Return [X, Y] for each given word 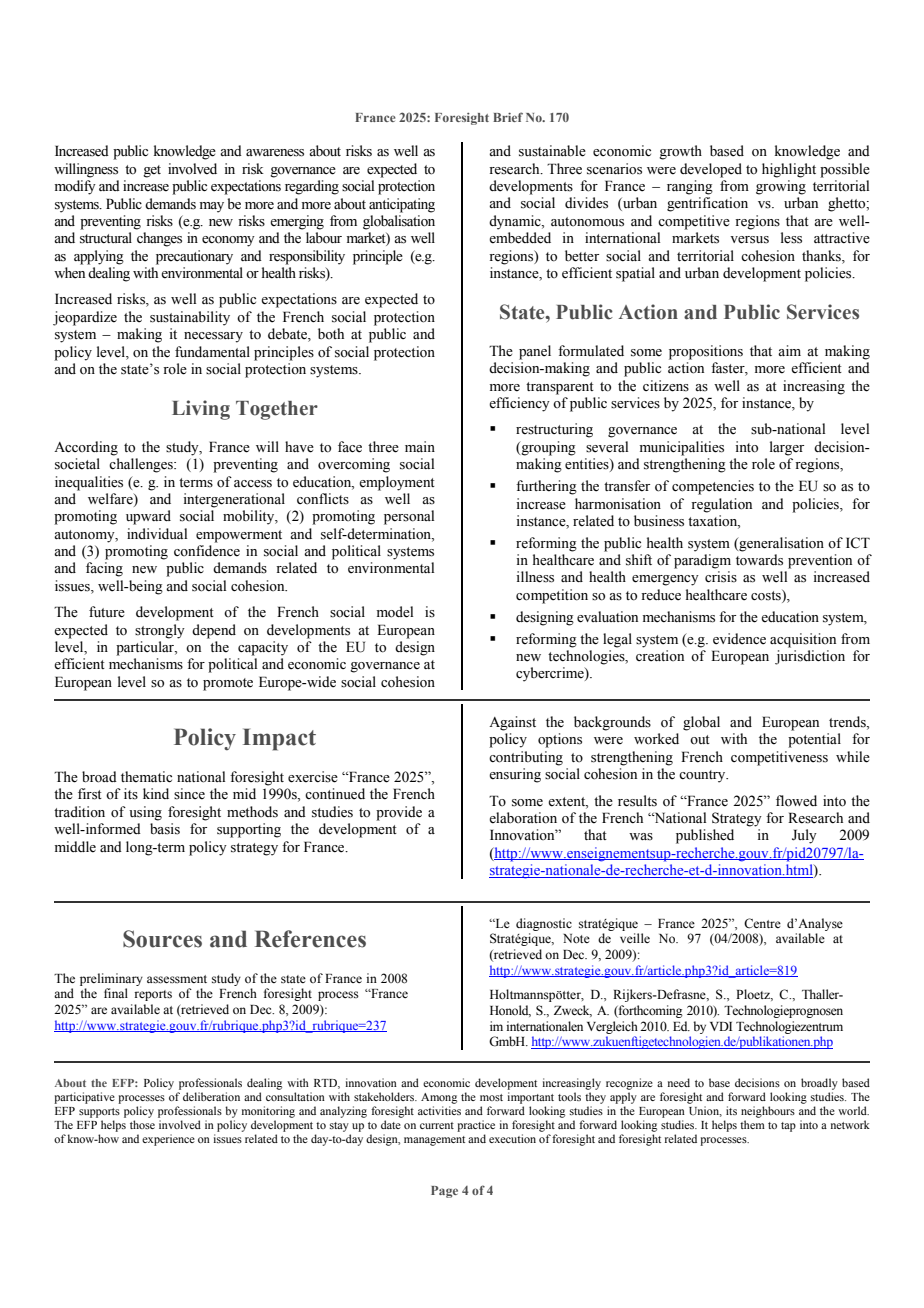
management [434, 1141]
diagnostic [544, 924]
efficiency [519, 404]
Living [201, 410]
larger [787, 448]
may [212, 207]
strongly [160, 631]
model [395, 612]
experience [168, 1140]
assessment [177, 979]
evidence [739, 639]
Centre [762, 923]
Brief [508, 117]
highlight [789, 170]
